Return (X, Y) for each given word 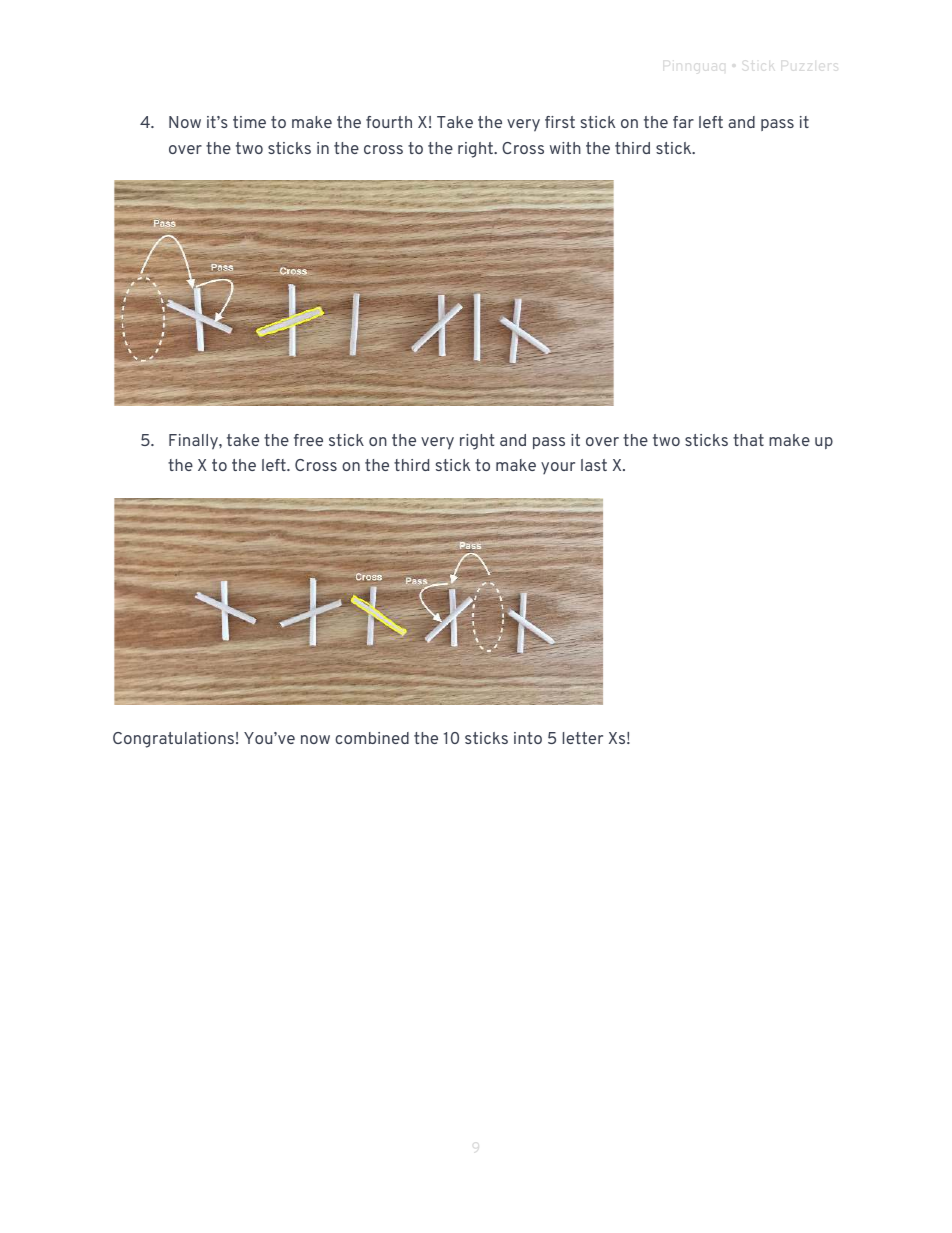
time (249, 122)
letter (583, 738)
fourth (389, 122)
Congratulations (173, 740)
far (683, 122)
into (528, 738)
